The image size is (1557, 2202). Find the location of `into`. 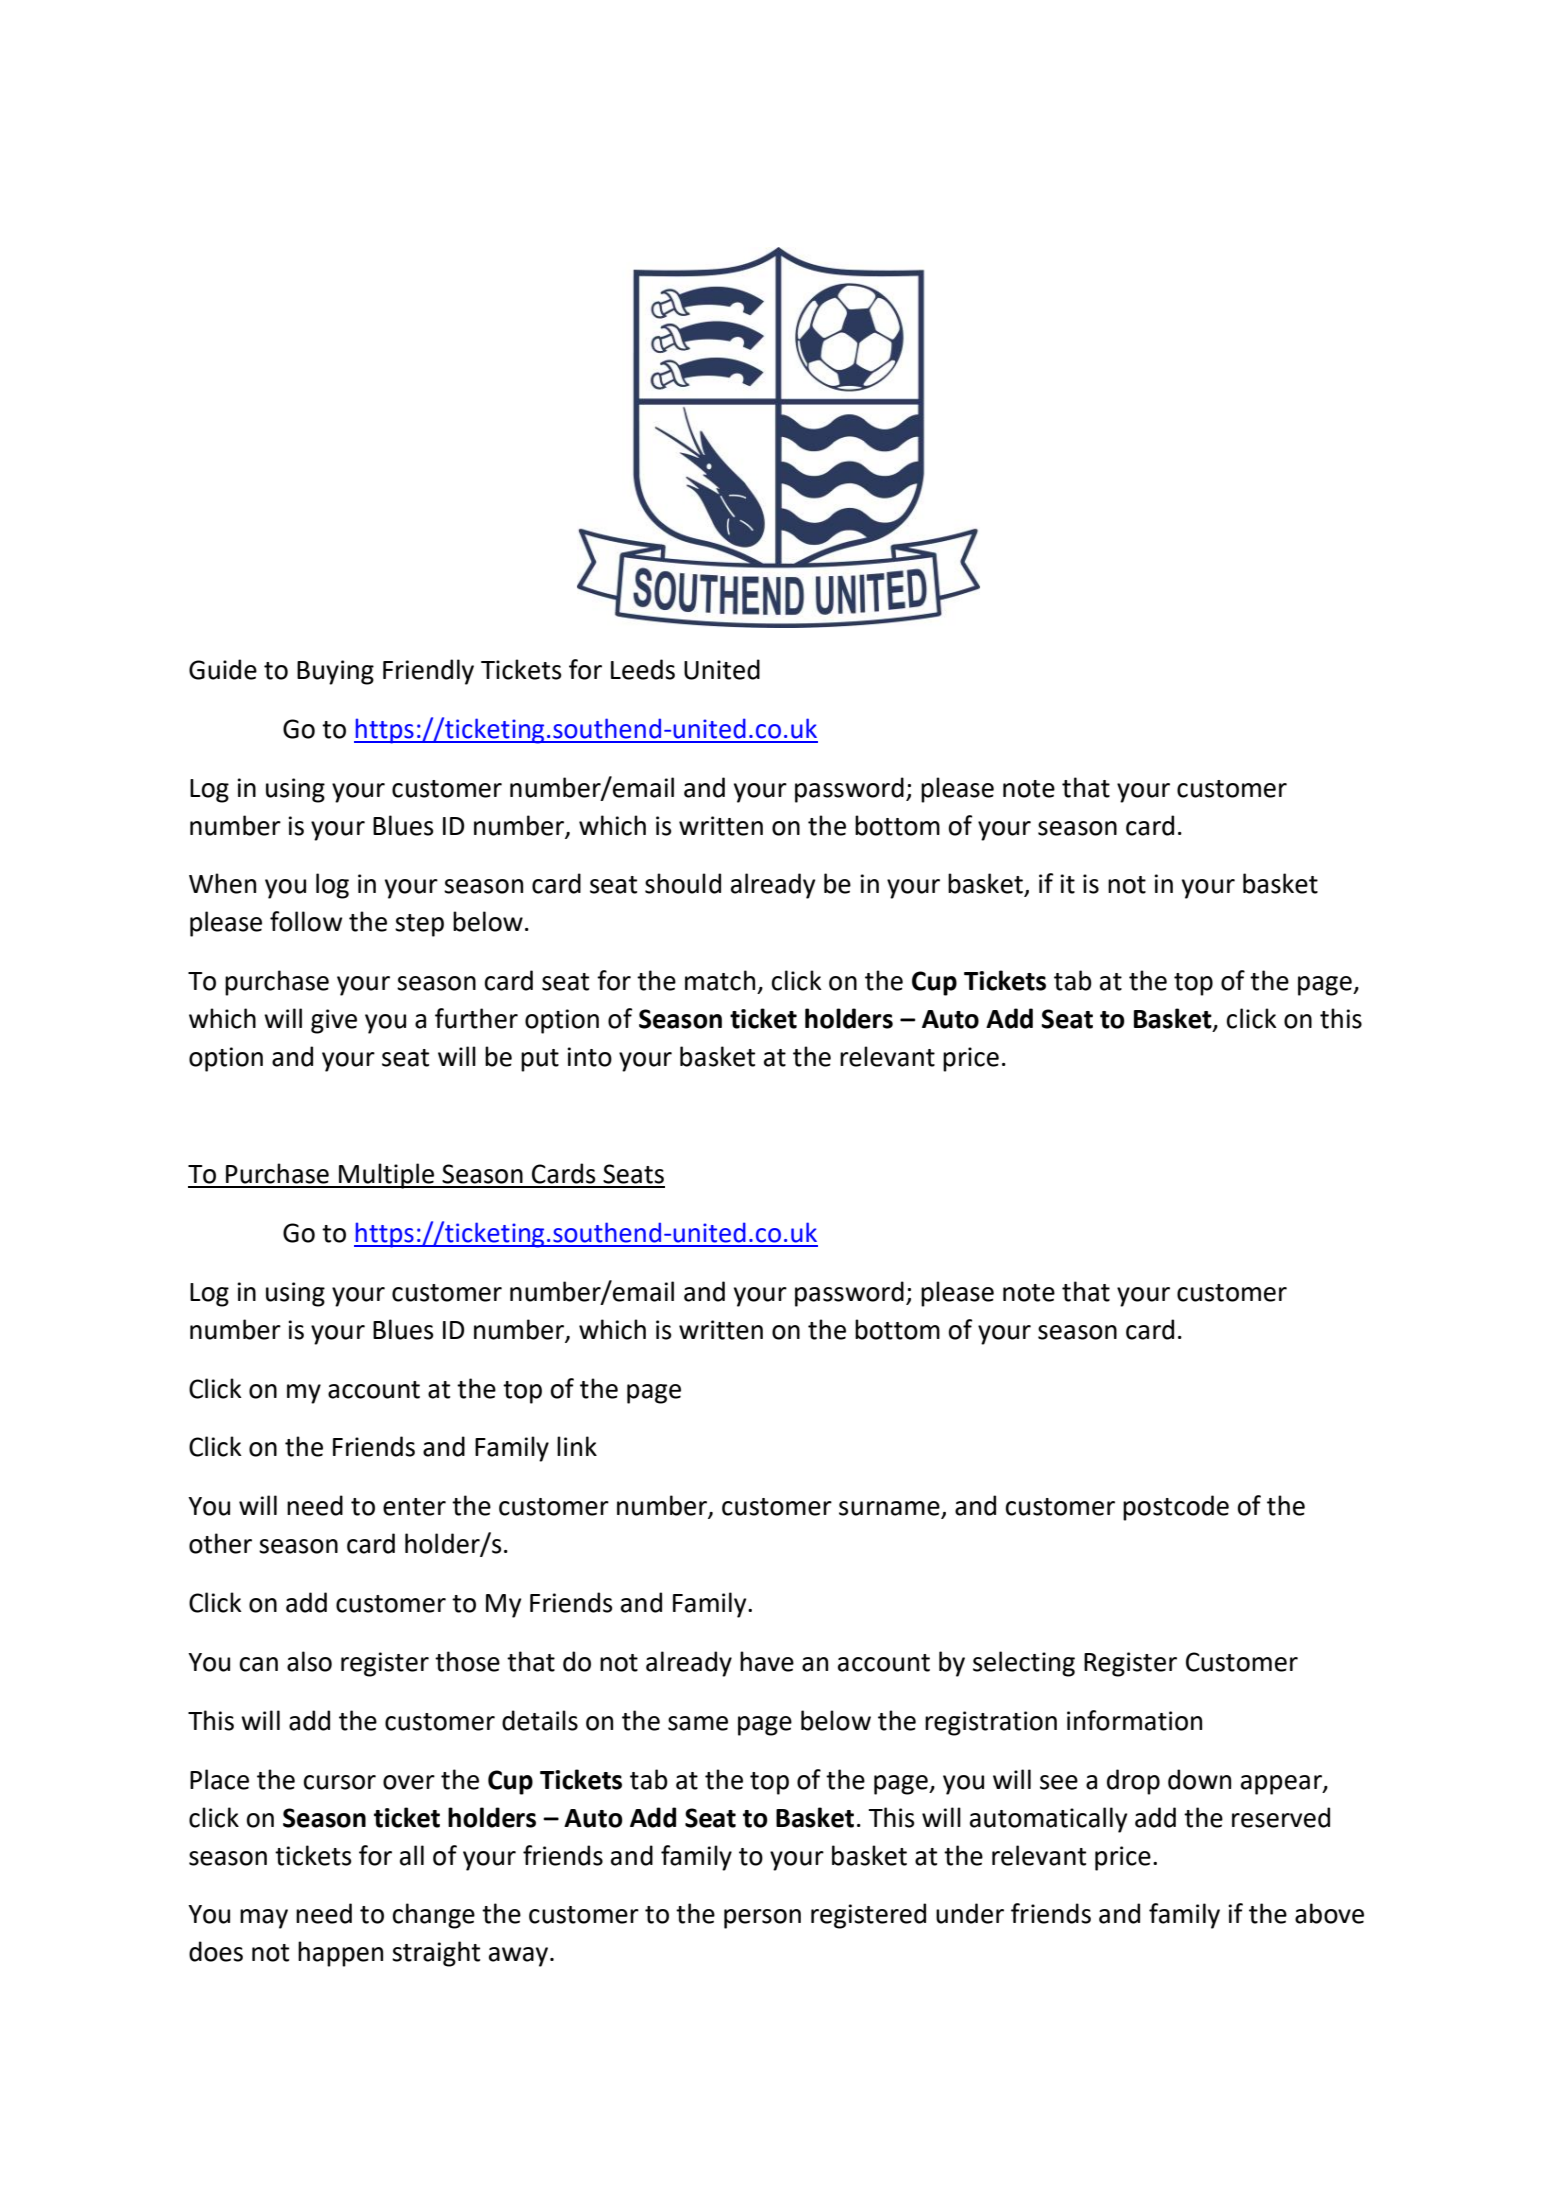

into is located at coordinates (590, 1057).
